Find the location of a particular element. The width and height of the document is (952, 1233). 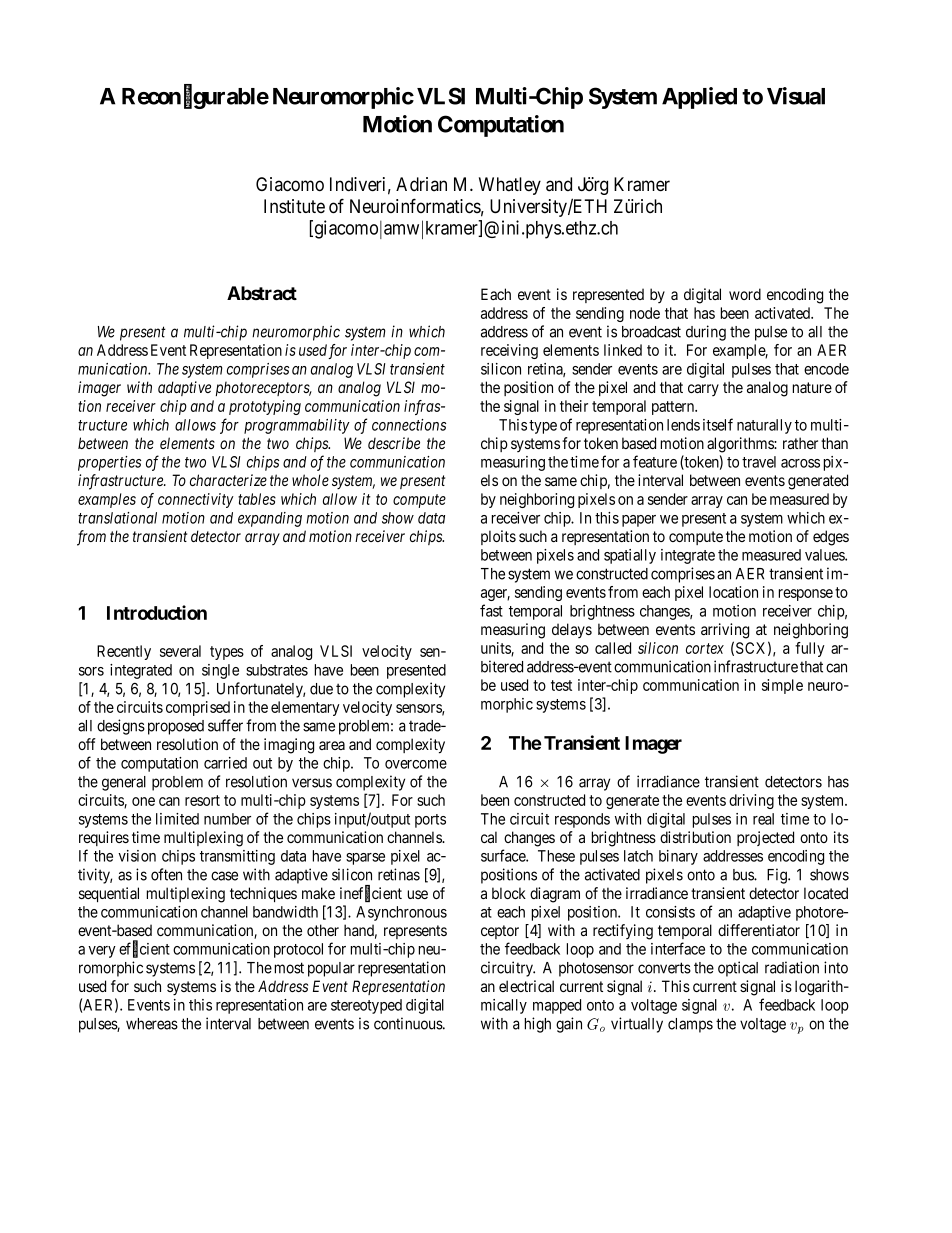

whereas is located at coordinates (152, 1024).
